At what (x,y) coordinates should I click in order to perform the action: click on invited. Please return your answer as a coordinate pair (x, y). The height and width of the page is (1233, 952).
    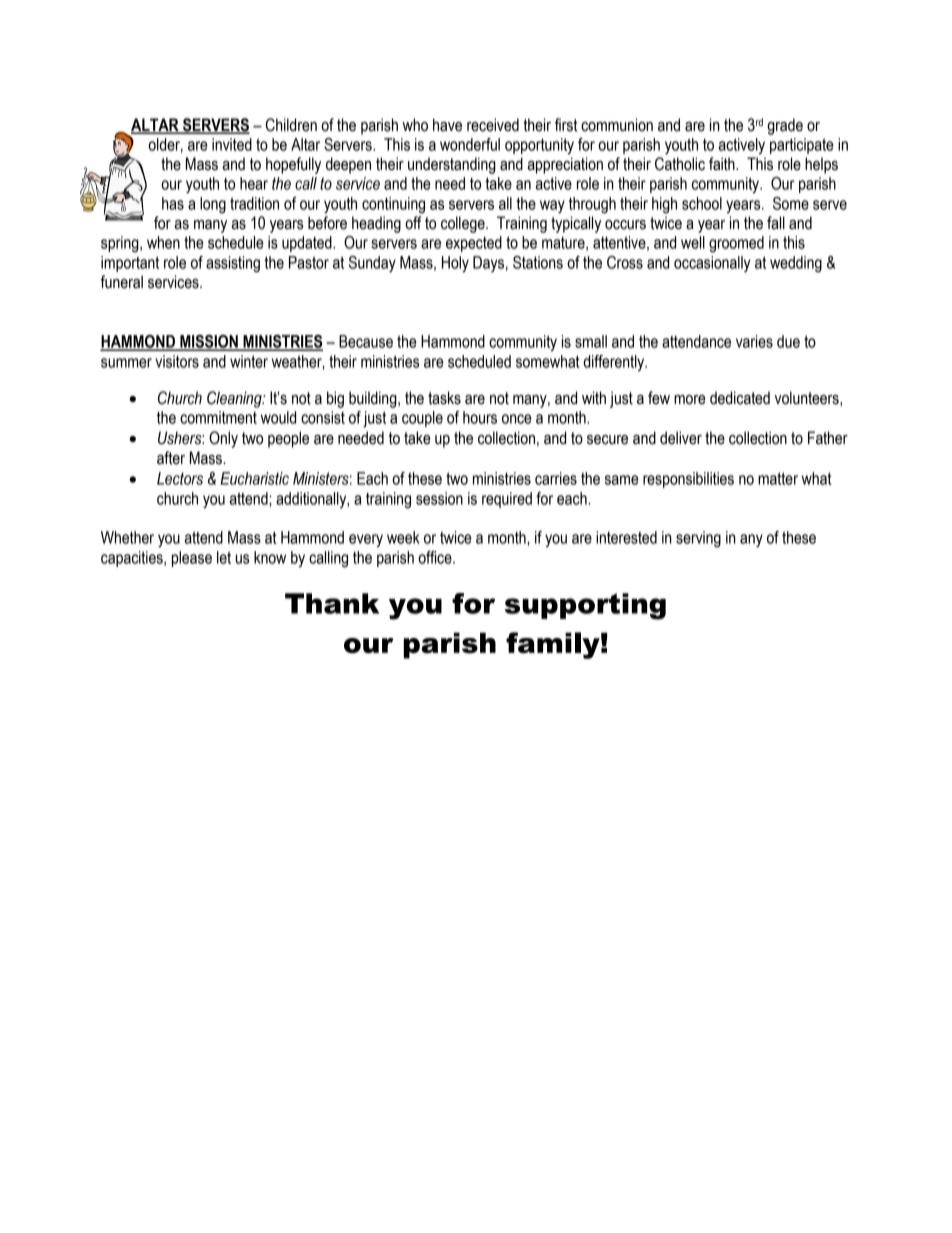
    Looking at the image, I should click on (232, 144).
